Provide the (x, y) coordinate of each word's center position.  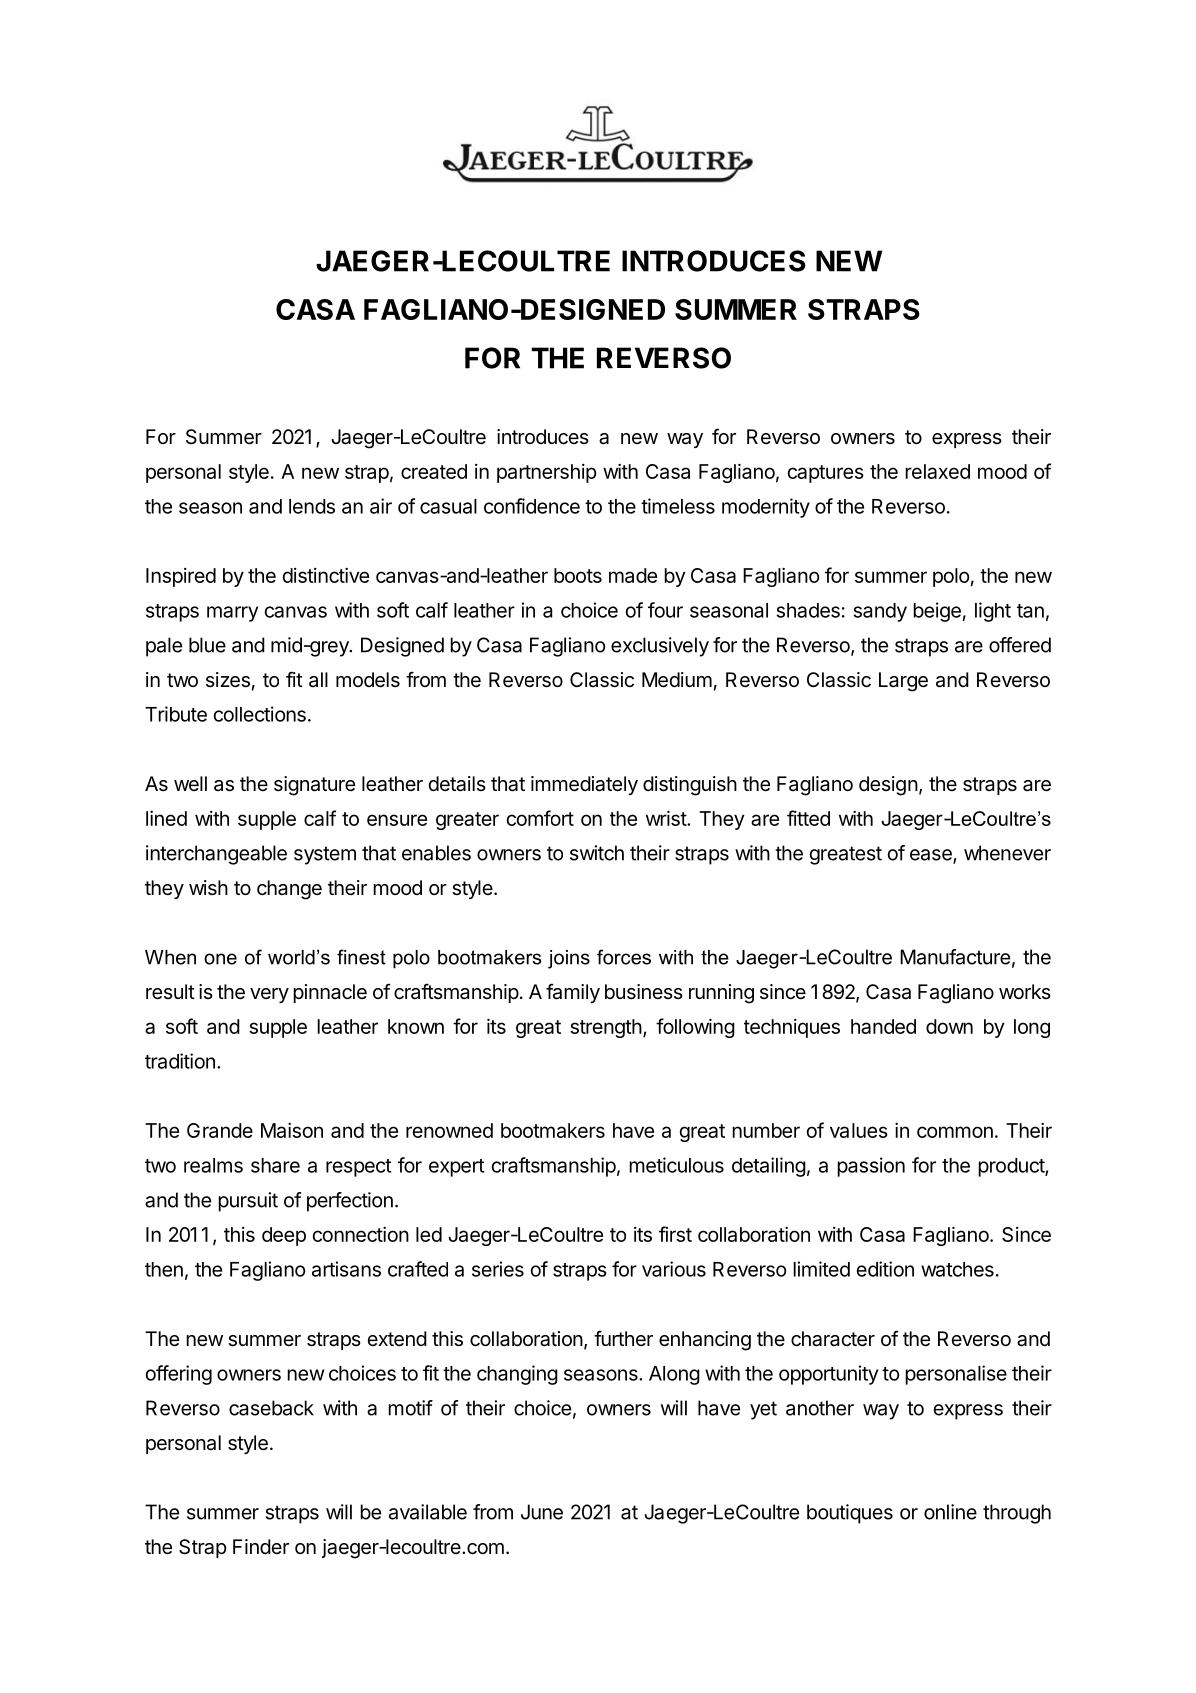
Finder (261, 1546)
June (542, 1512)
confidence (532, 506)
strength (606, 1028)
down (949, 1026)
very (269, 995)
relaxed (937, 471)
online (950, 1512)
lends (312, 506)
